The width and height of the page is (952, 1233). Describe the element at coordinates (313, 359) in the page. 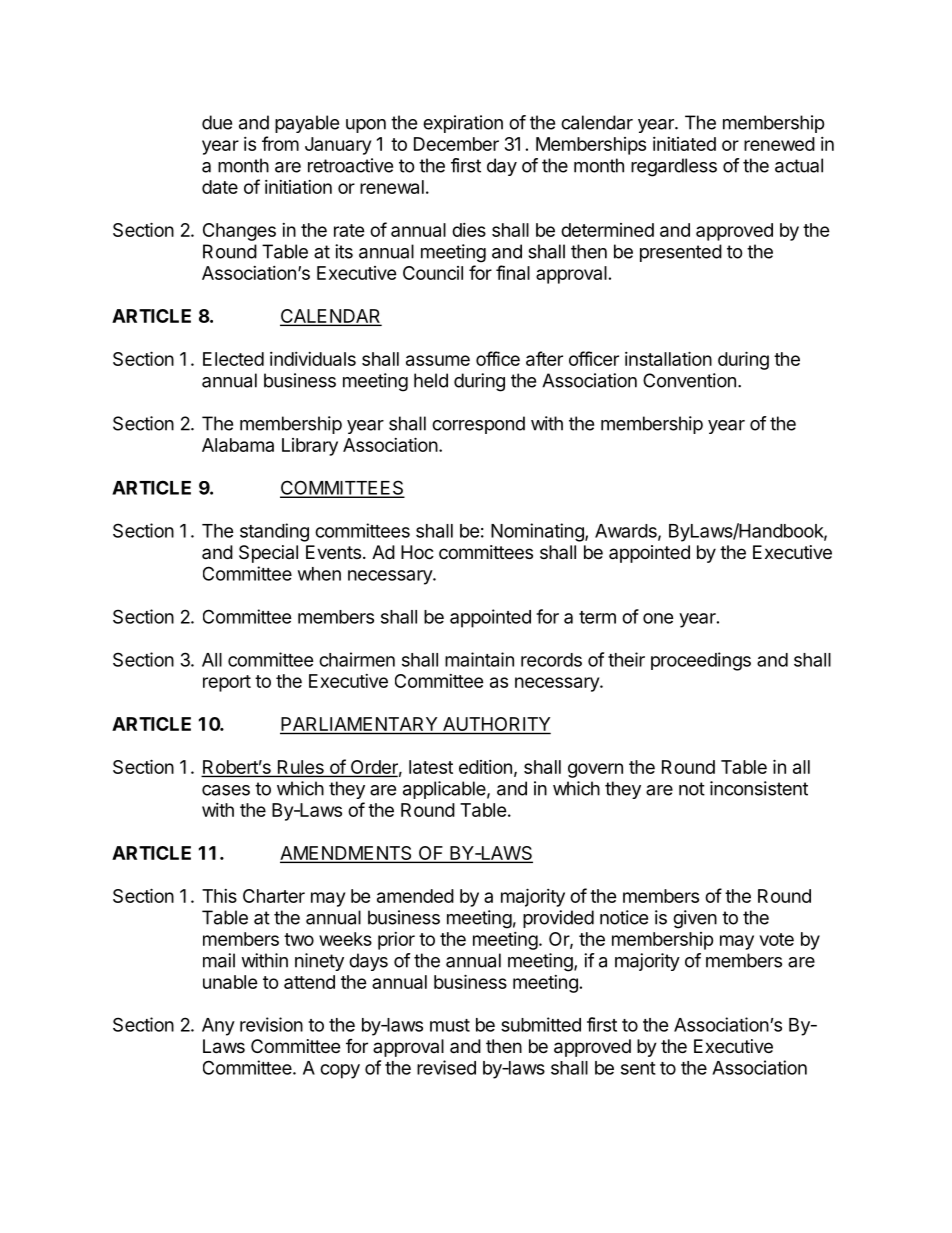

I see `individuals` at that location.
